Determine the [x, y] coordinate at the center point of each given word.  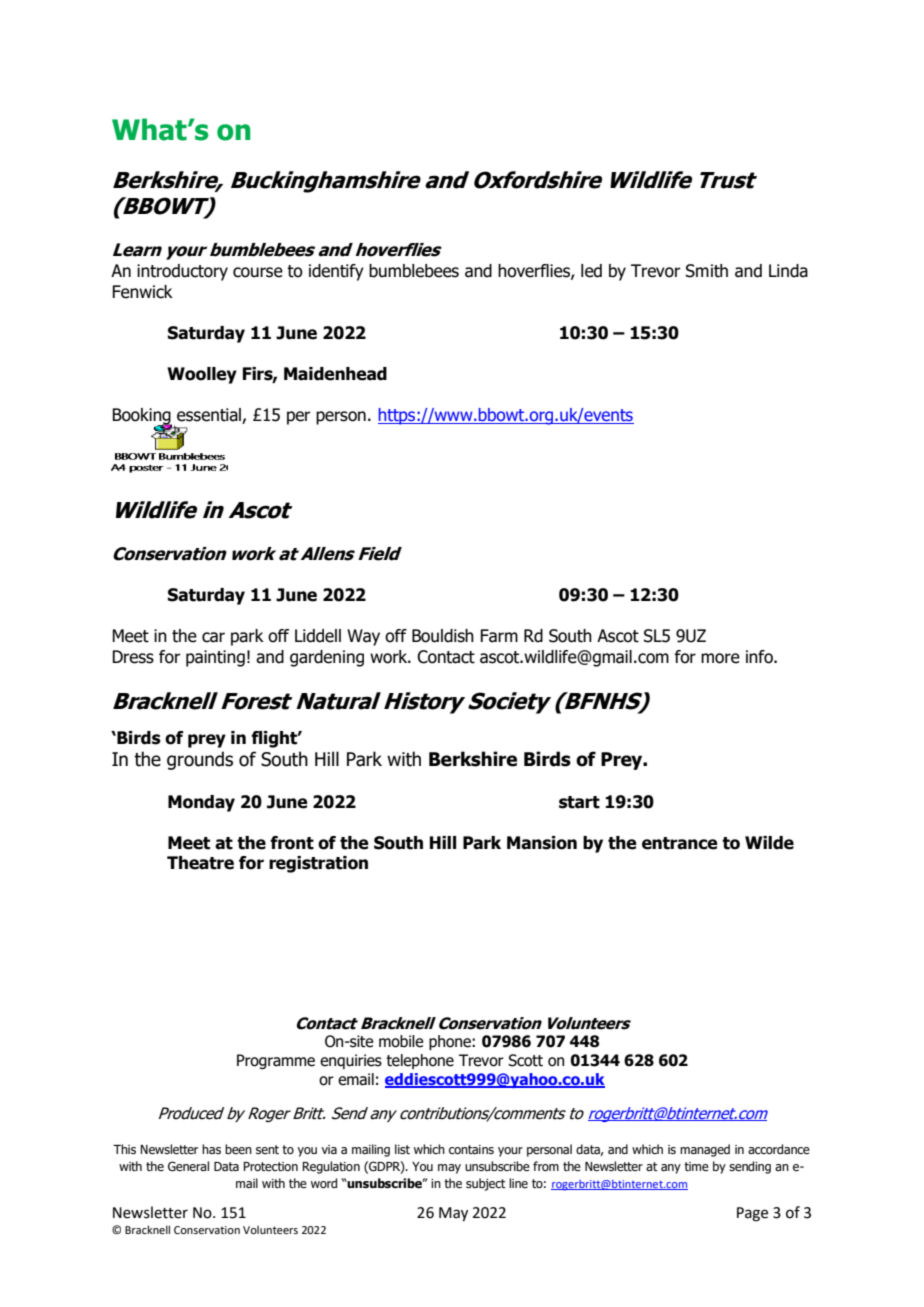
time [696, 1166]
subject [486, 1184]
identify [336, 272]
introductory [182, 272]
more [720, 658]
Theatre [200, 863]
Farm [499, 636]
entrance [680, 843]
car [213, 637]
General [188, 1166]
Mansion [542, 843]
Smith [707, 271]
